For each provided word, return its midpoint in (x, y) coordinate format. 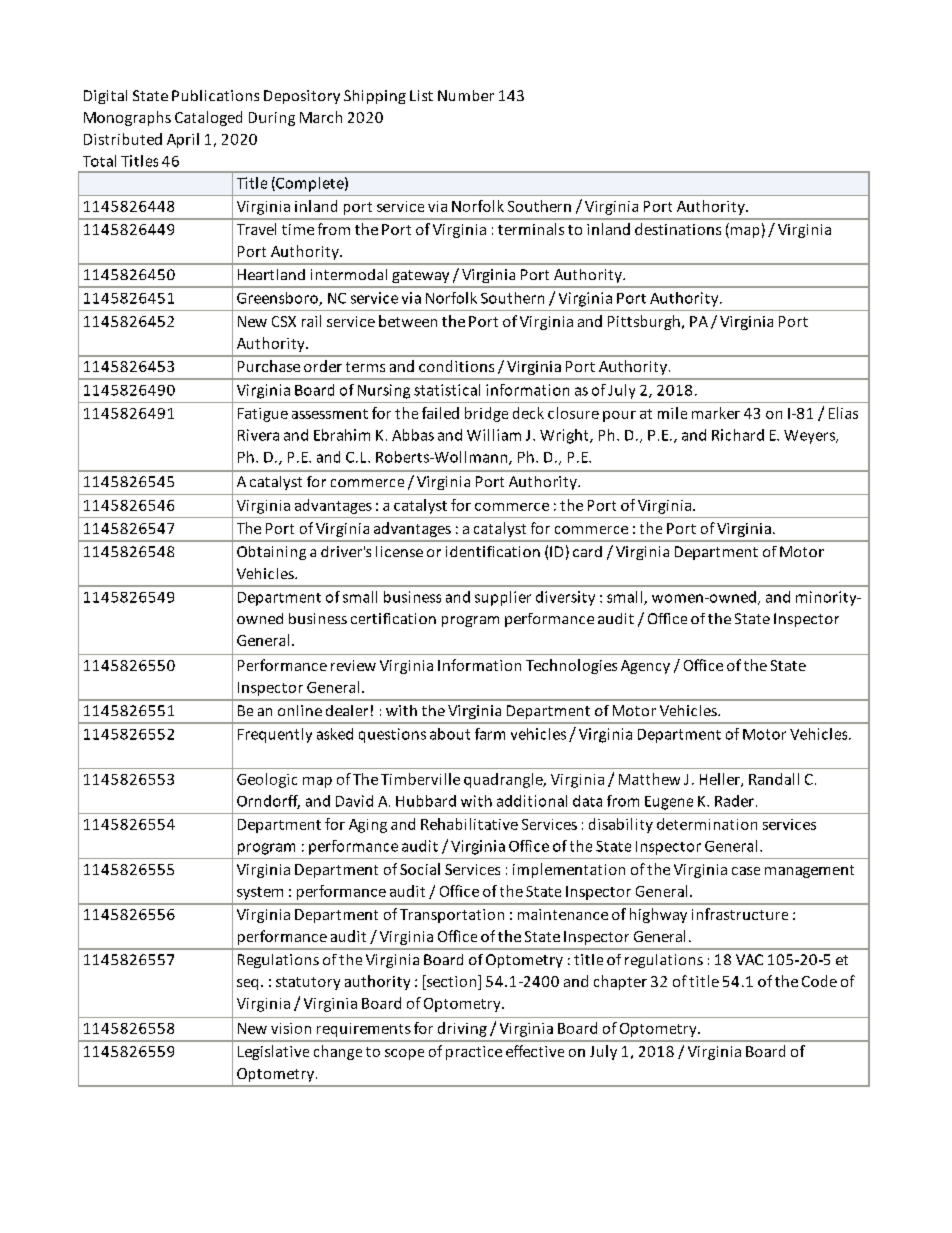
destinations (678, 229)
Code (819, 981)
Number (466, 95)
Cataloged (208, 118)
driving (462, 1029)
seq (247, 984)
